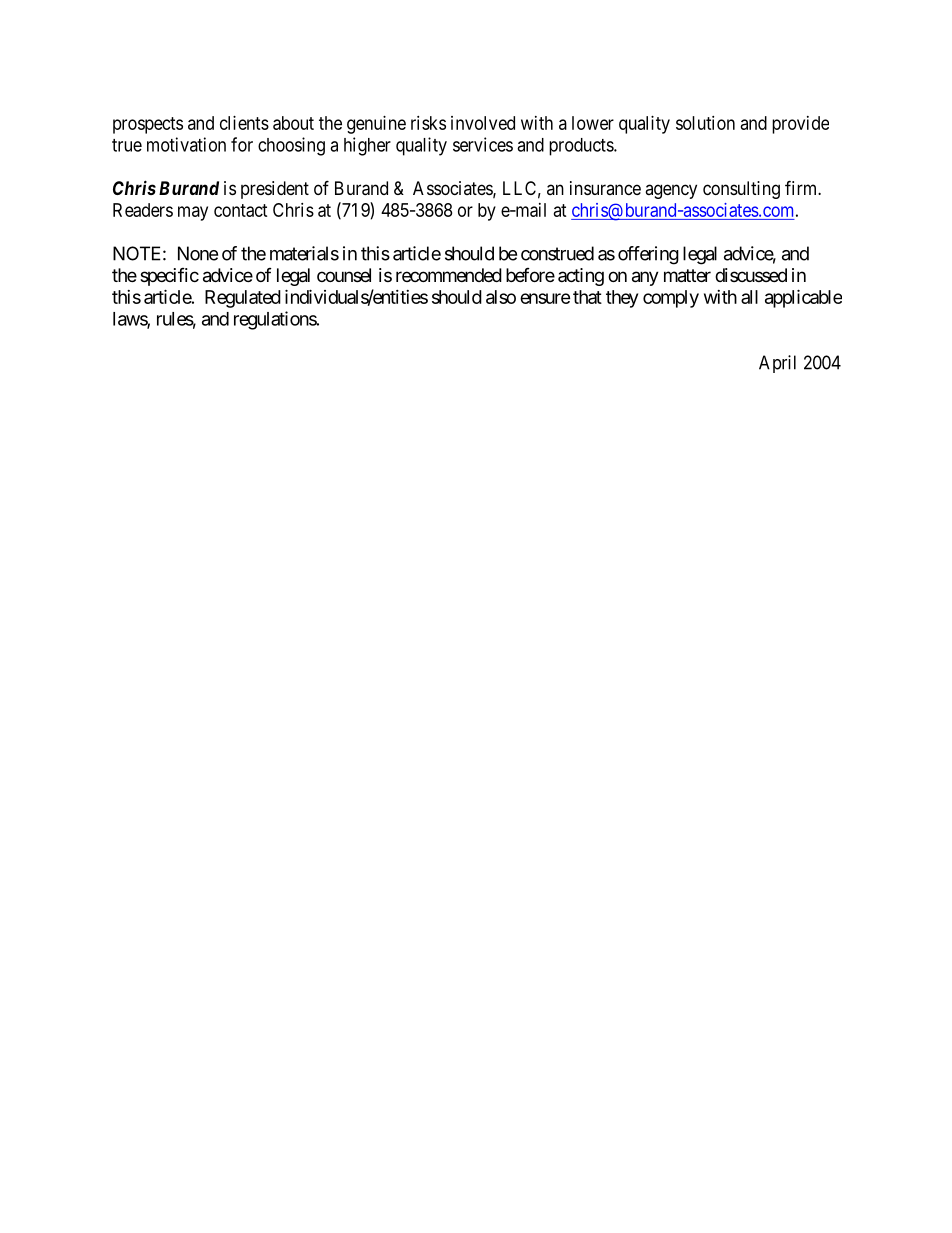  Describe the element at coordinates (243, 299) in the screenshot. I see `Regulated` at that location.
